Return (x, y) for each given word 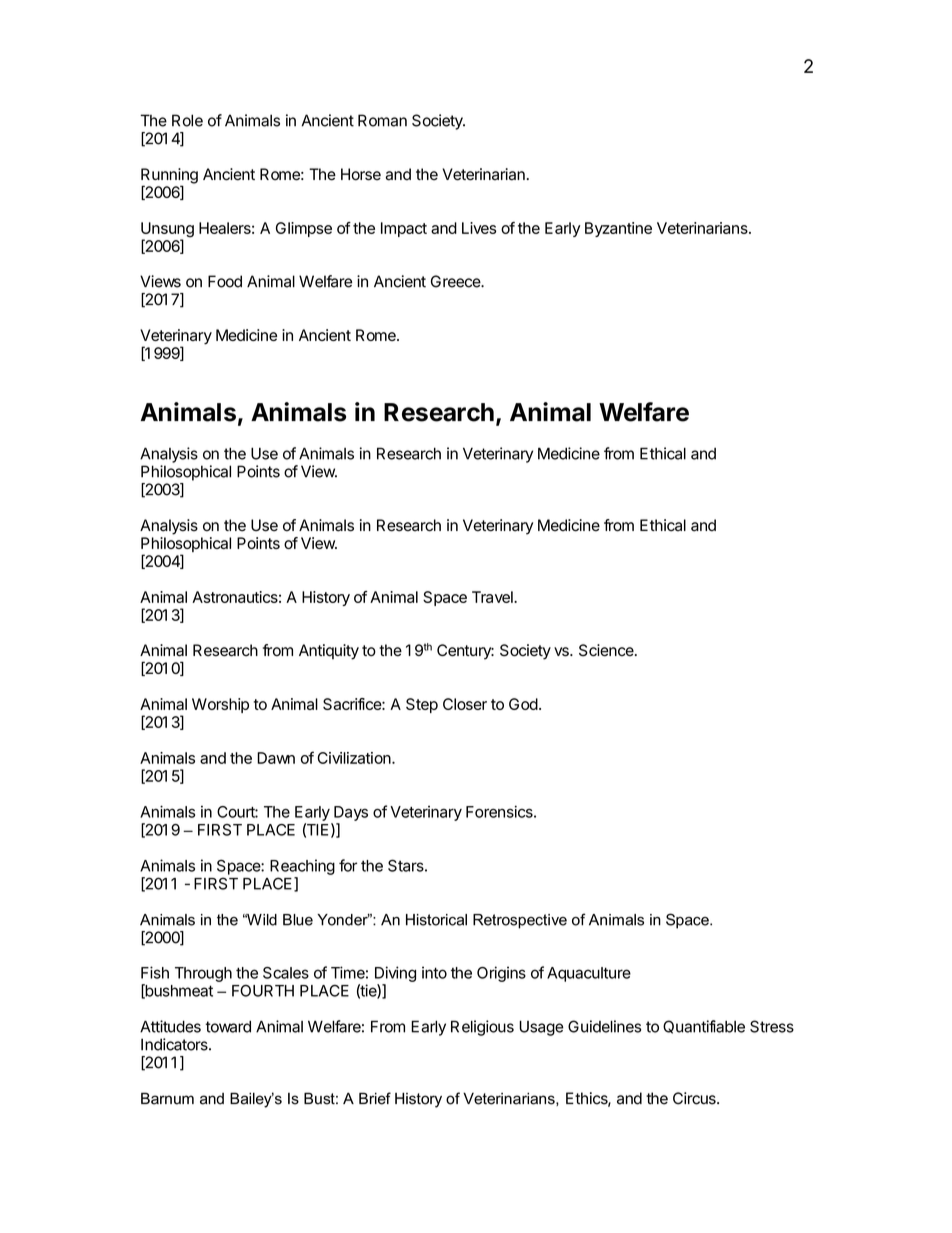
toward (228, 1026)
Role (187, 120)
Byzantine (618, 229)
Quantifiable (704, 1027)
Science (607, 650)
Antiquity (329, 652)
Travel (493, 597)
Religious (482, 1028)
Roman (382, 120)
